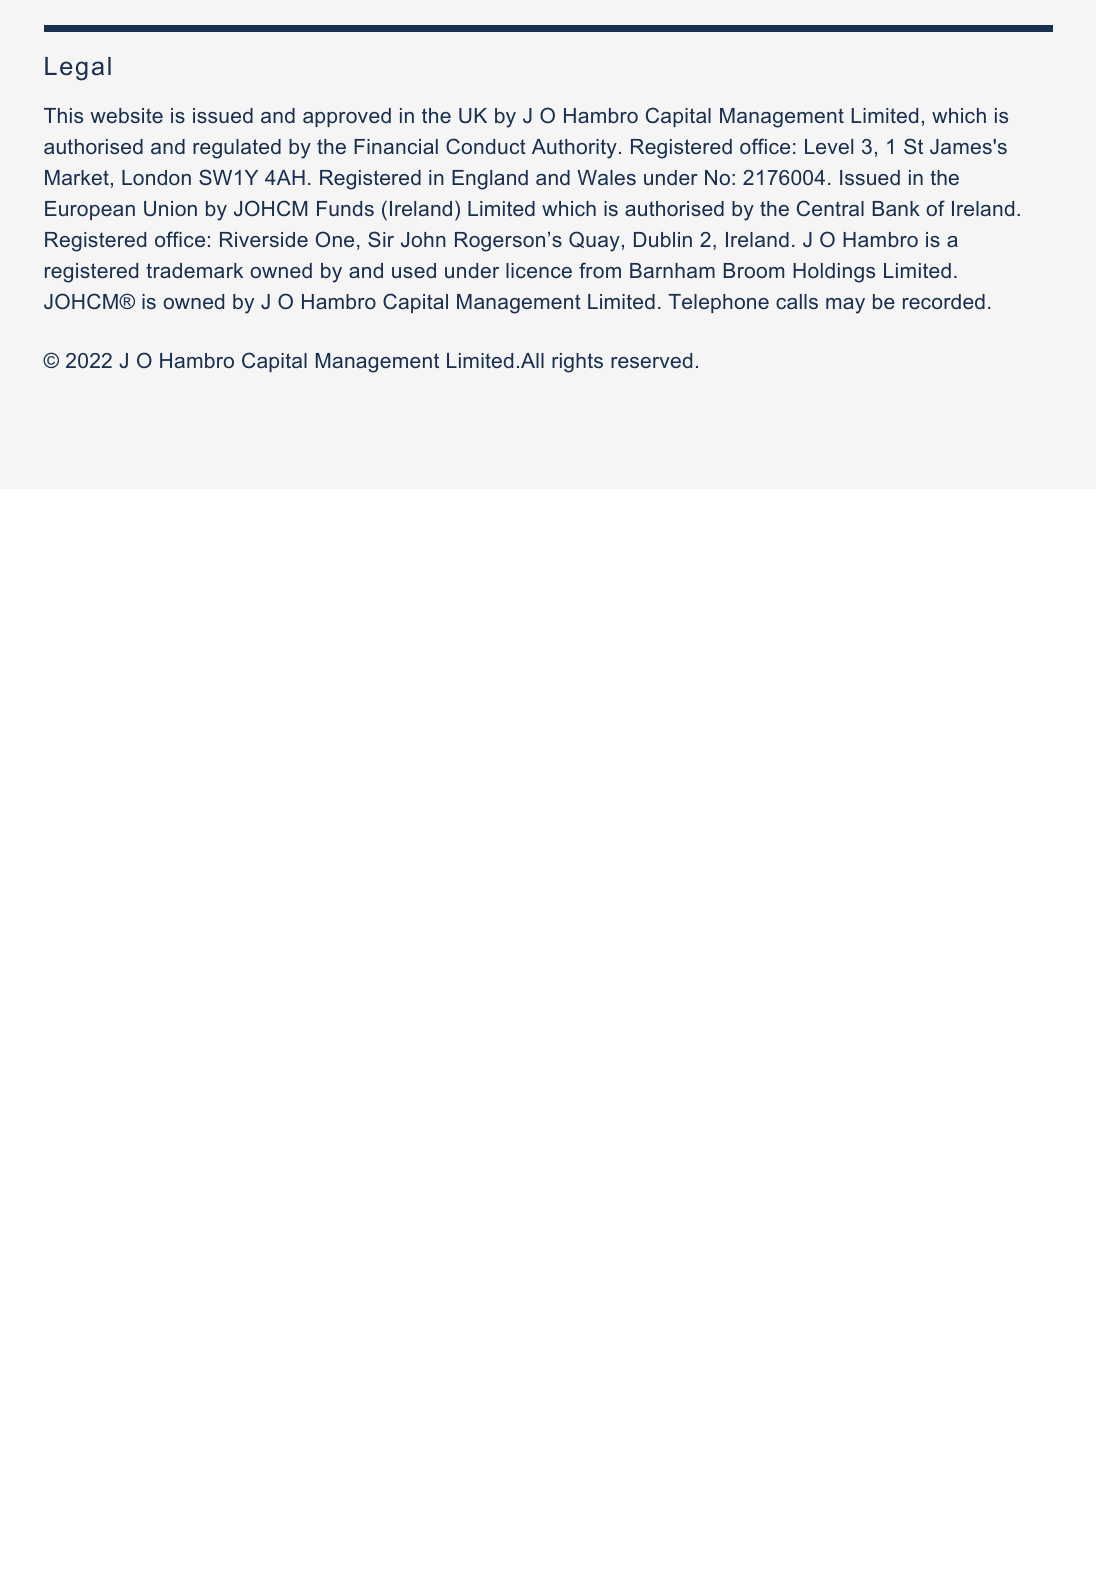  Describe the element at coordinates (830, 208) in the page. I see `Central` at that location.
